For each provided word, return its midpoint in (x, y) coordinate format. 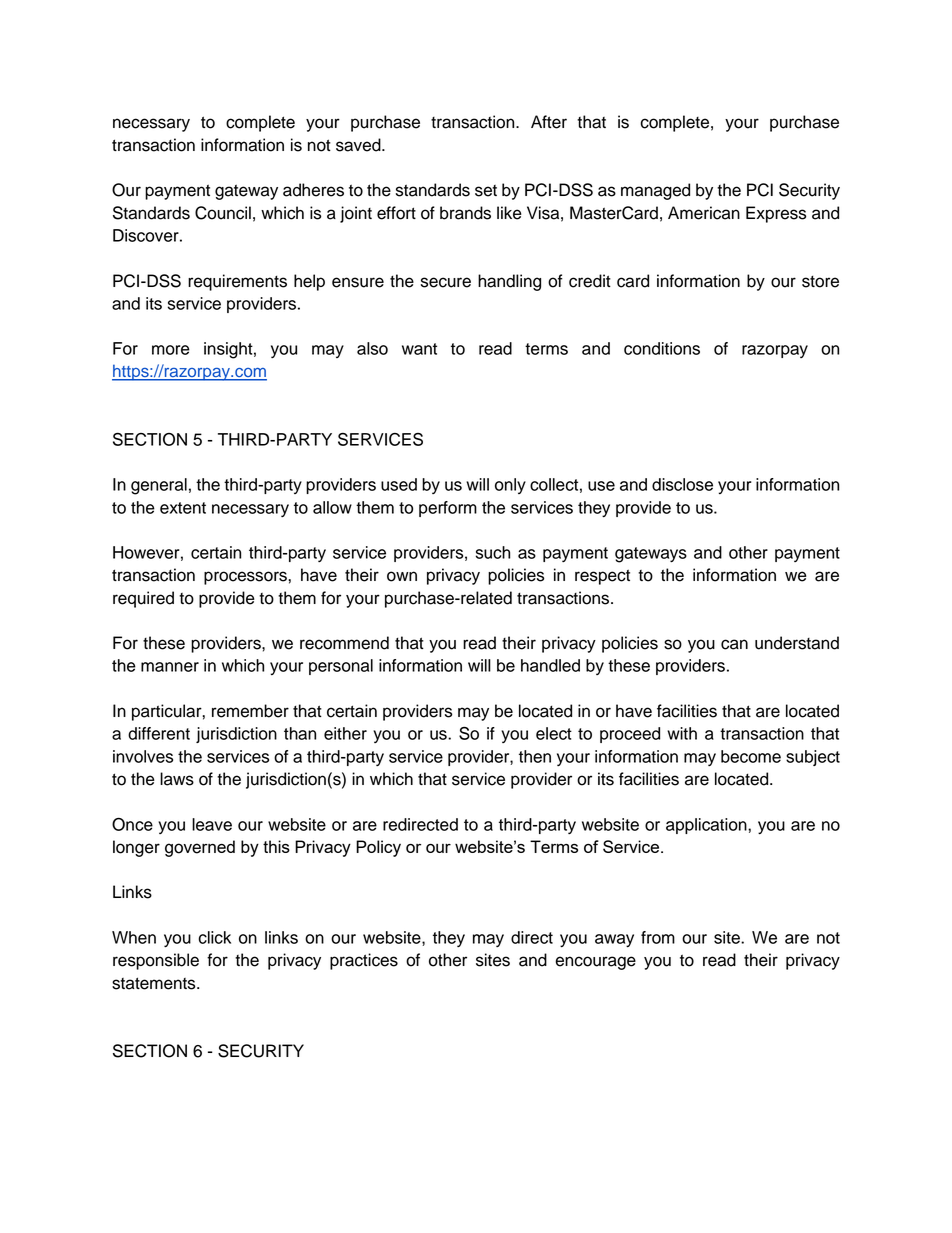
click (215, 937)
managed (655, 191)
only (510, 486)
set (486, 191)
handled (550, 665)
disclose (682, 484)
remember (250, 711)
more (171, 350)
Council (223, 213)
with (682, 733)
